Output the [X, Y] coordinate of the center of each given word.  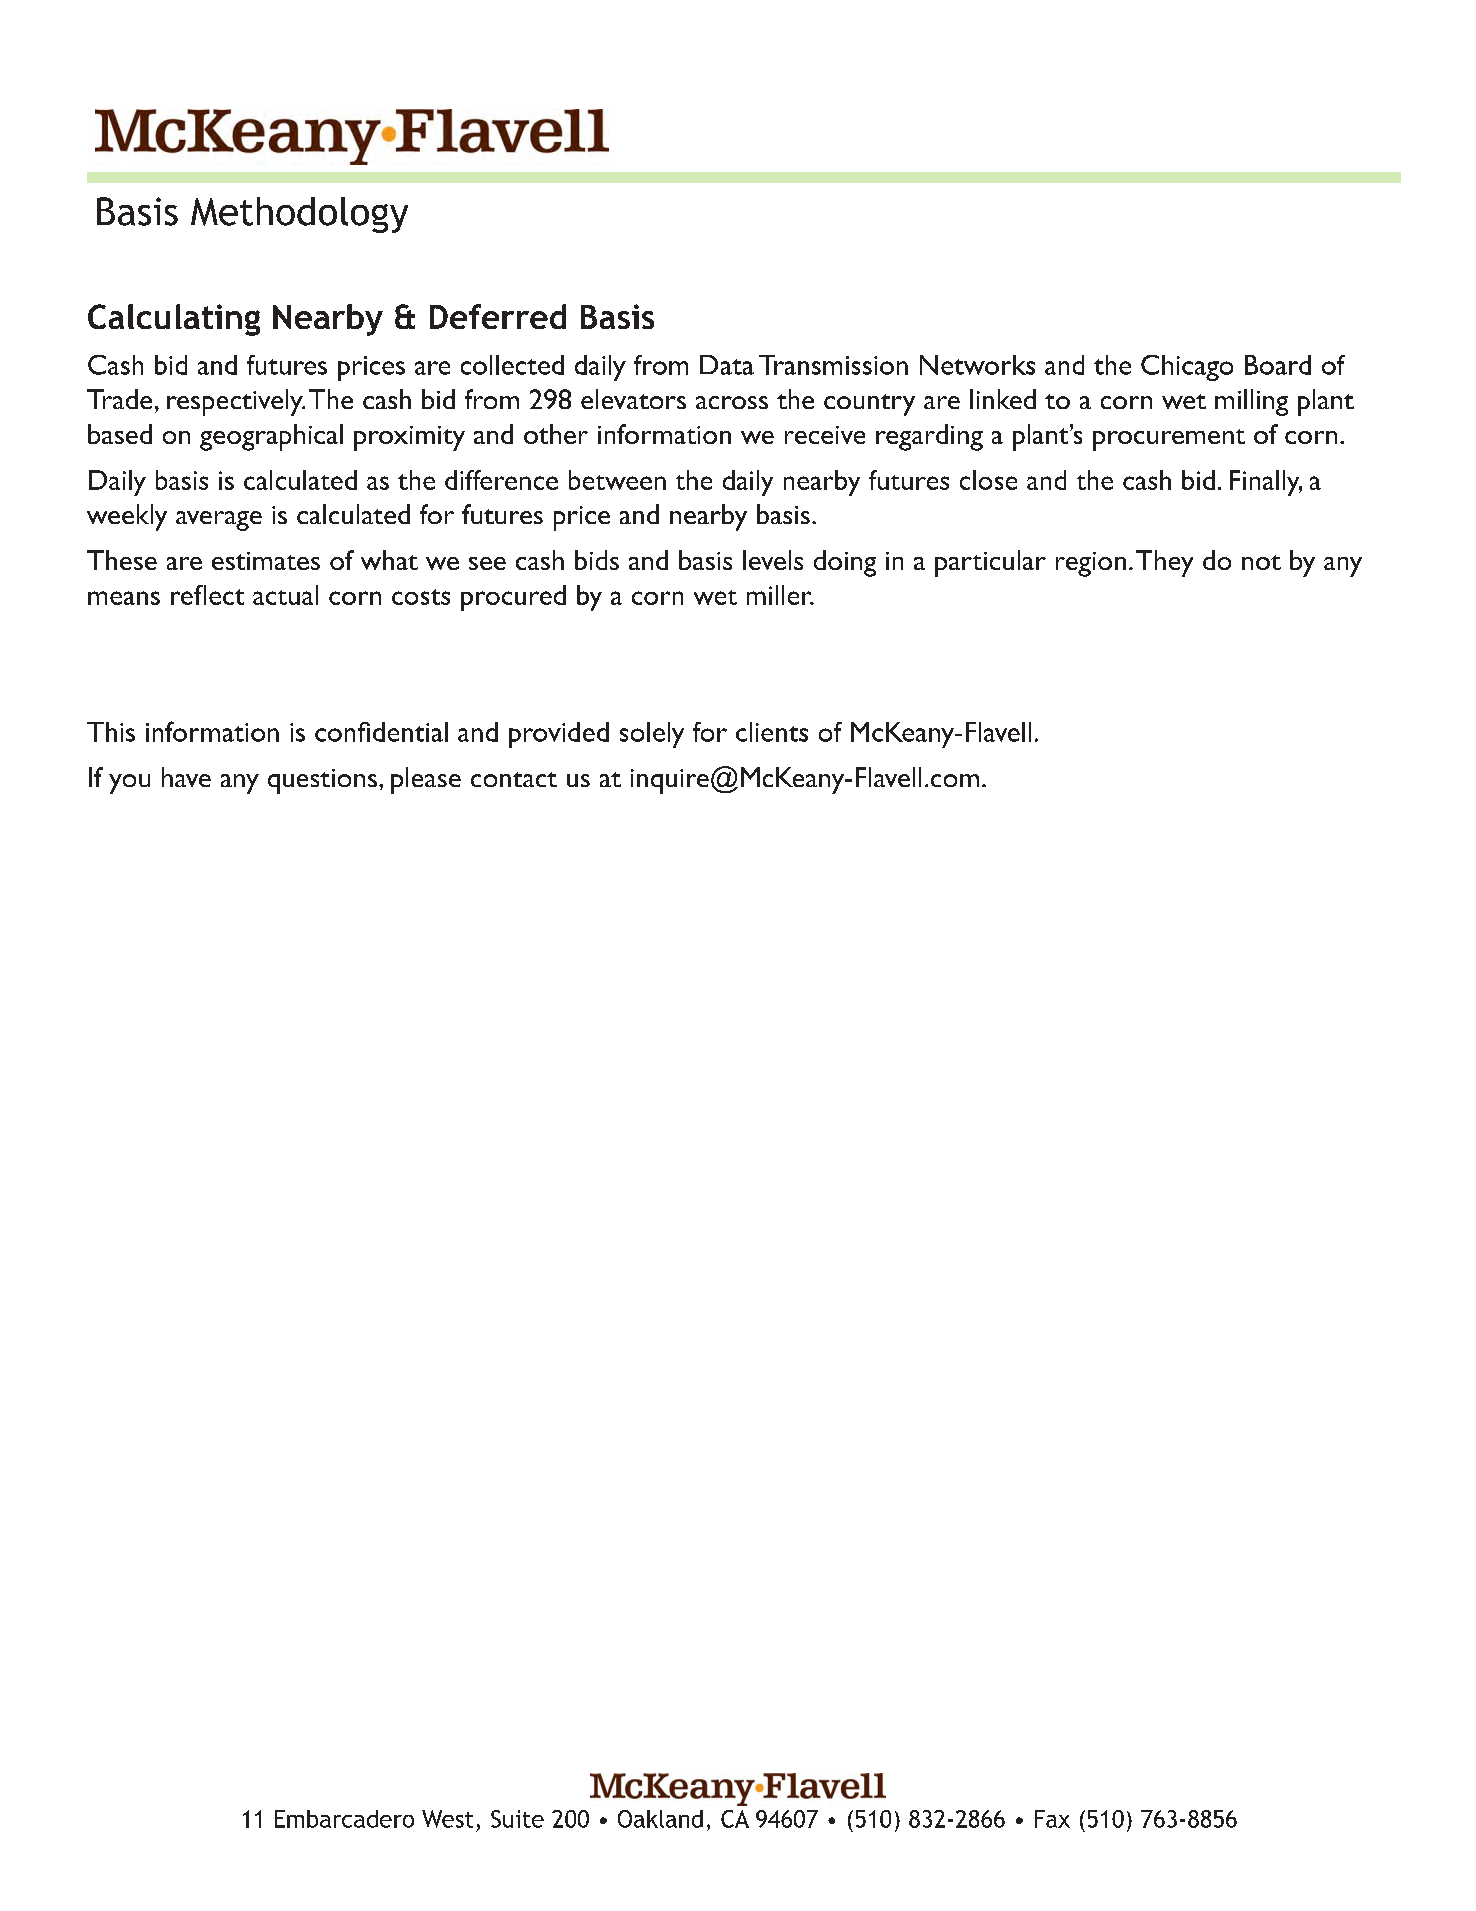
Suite [517, 1819]
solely [652, 735]
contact [514, 779]
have [186, 777]
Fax [1052, 1819]
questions [322, 781]
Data [727, 365]
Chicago [1187, 368]
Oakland [660, 1819]
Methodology [299, 215]
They [1164, 563]
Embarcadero [344, 1819]
